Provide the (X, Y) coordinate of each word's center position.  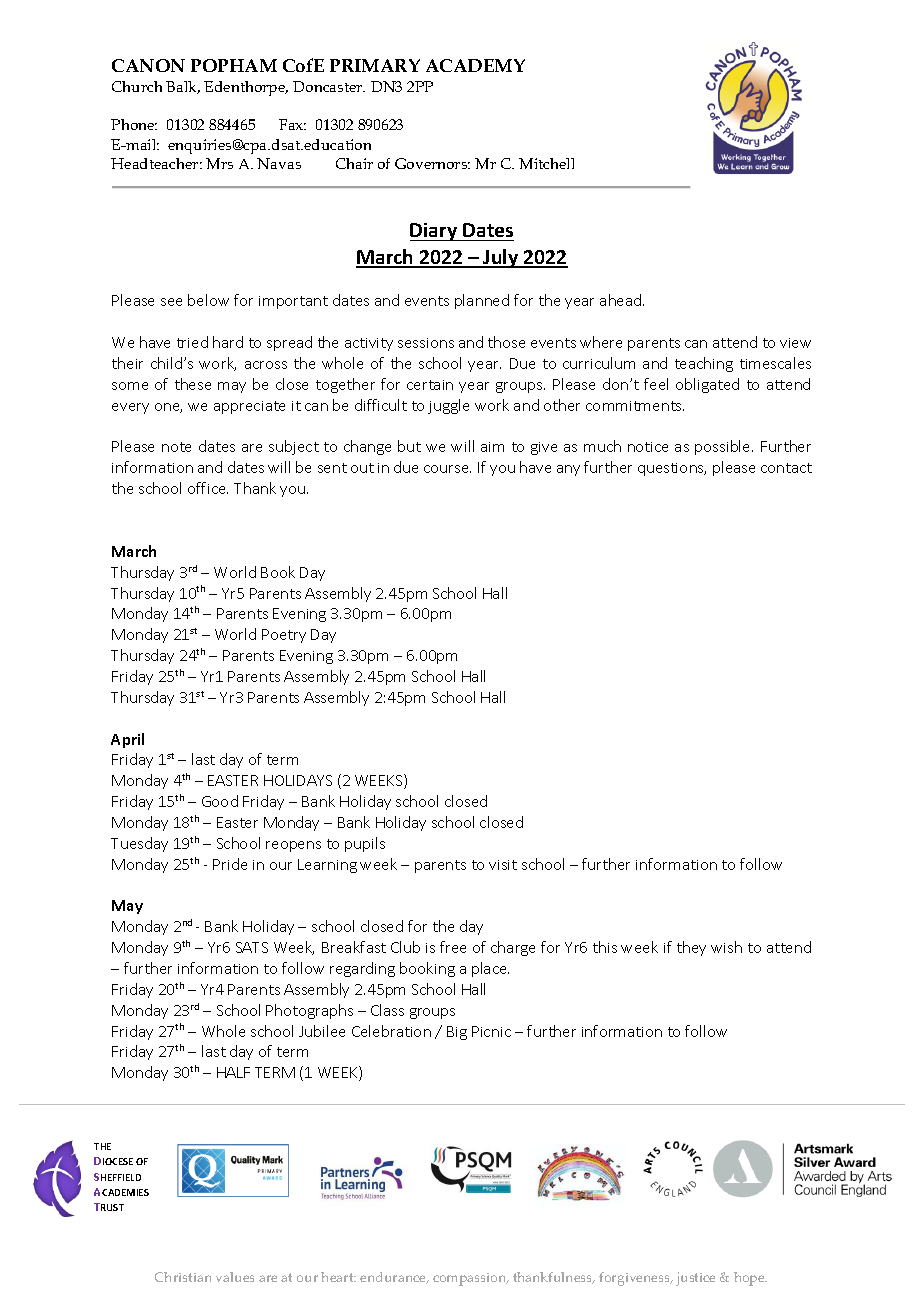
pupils (365, 844)
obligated (707, 385)
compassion (471, 1279)
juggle (448, 406)
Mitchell (546, 163)
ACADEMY (475, 65)
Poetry (284, 636)
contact (786, 468)
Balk (183, 87)
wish (726, 947)
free (453, 947)
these (193, 384)
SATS (252, 947)
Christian (183, 1277)
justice (695, 1279)
